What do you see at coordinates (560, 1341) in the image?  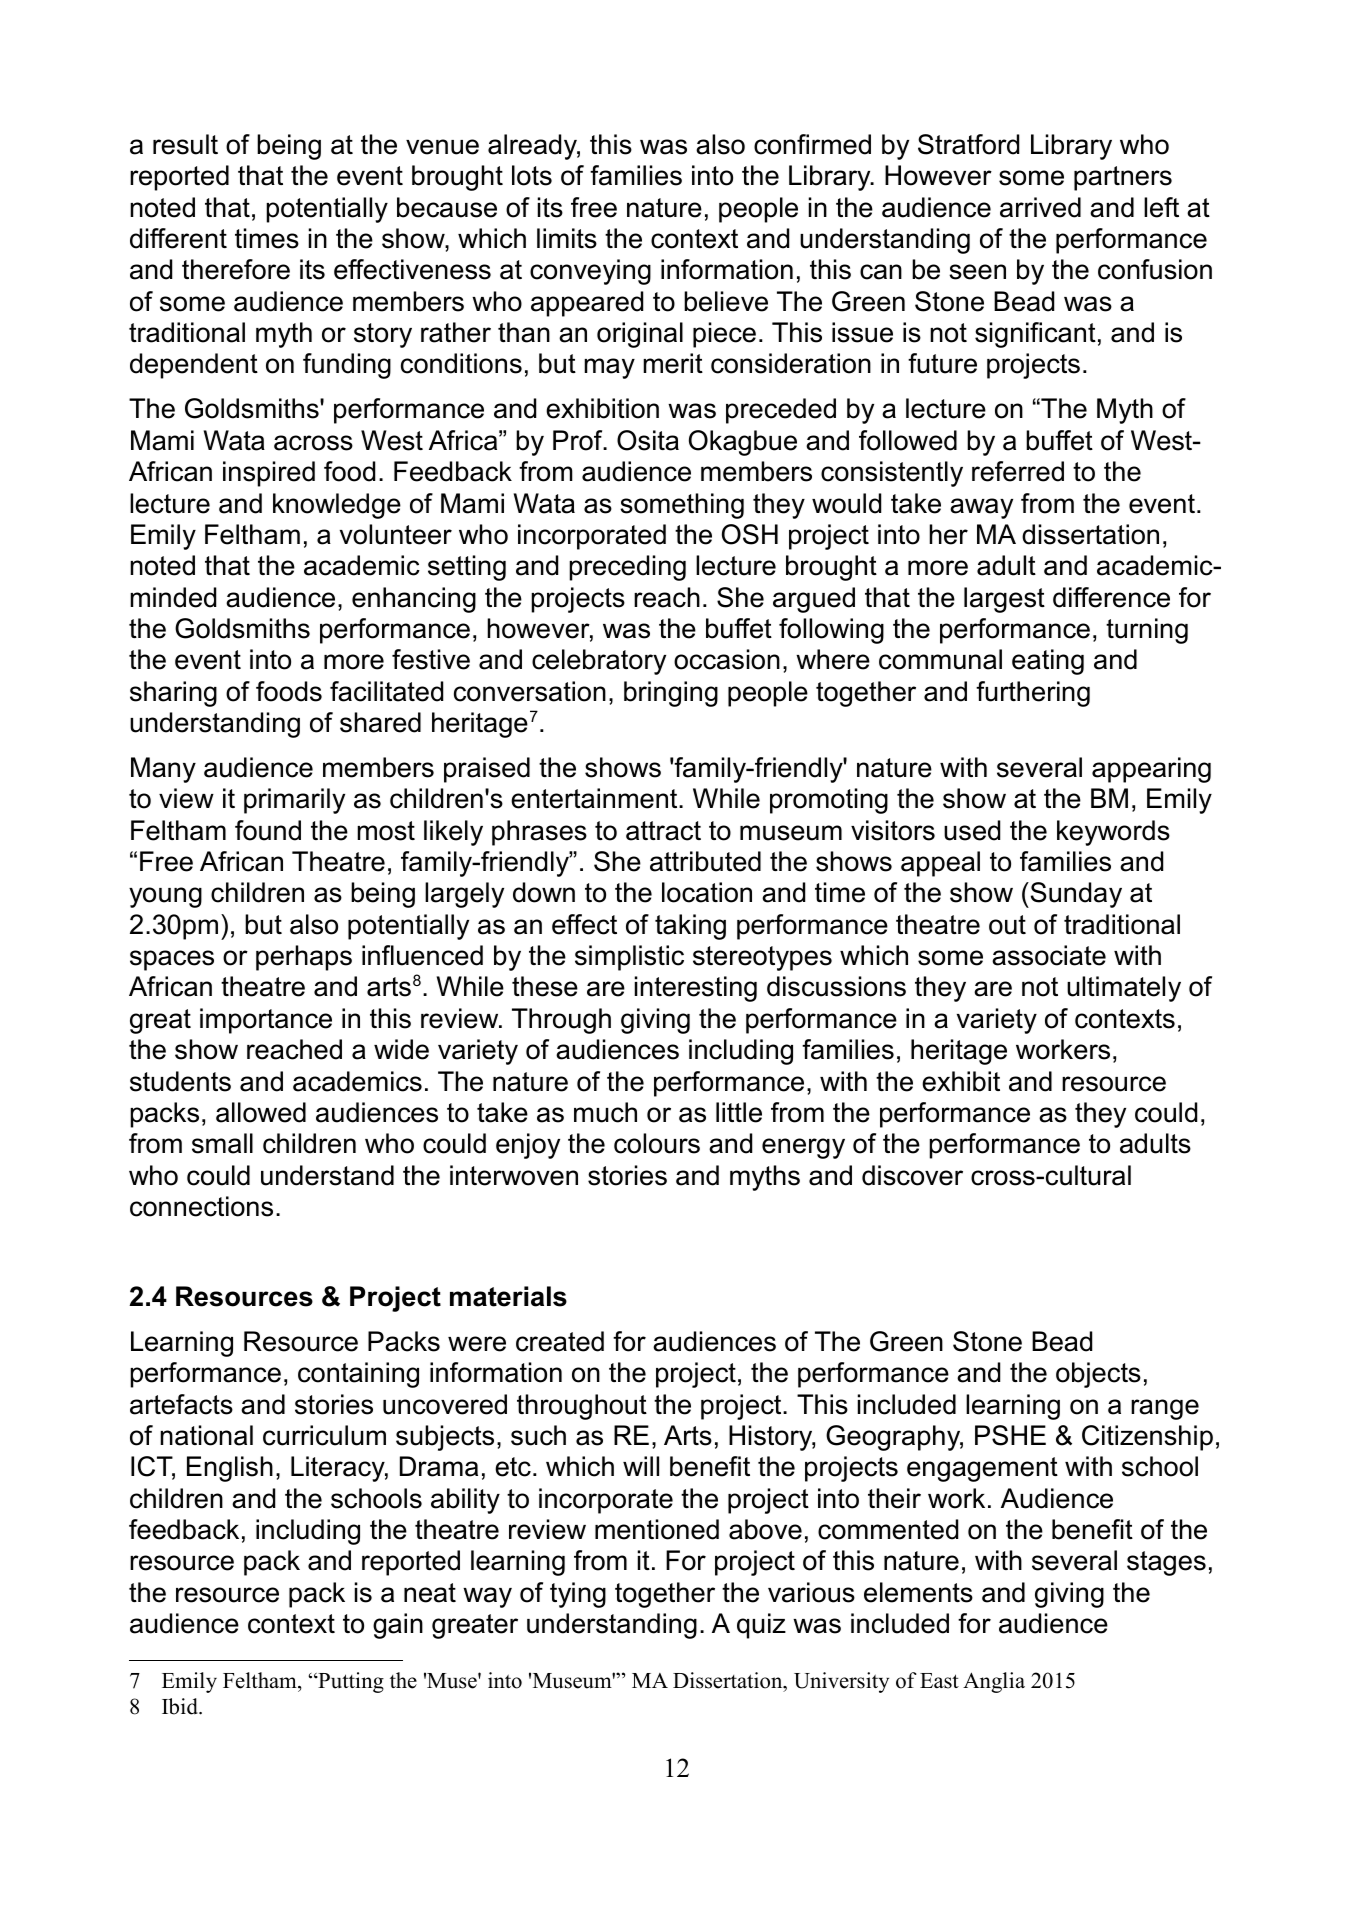 I see `created` at bounding box center [560, 1341].
